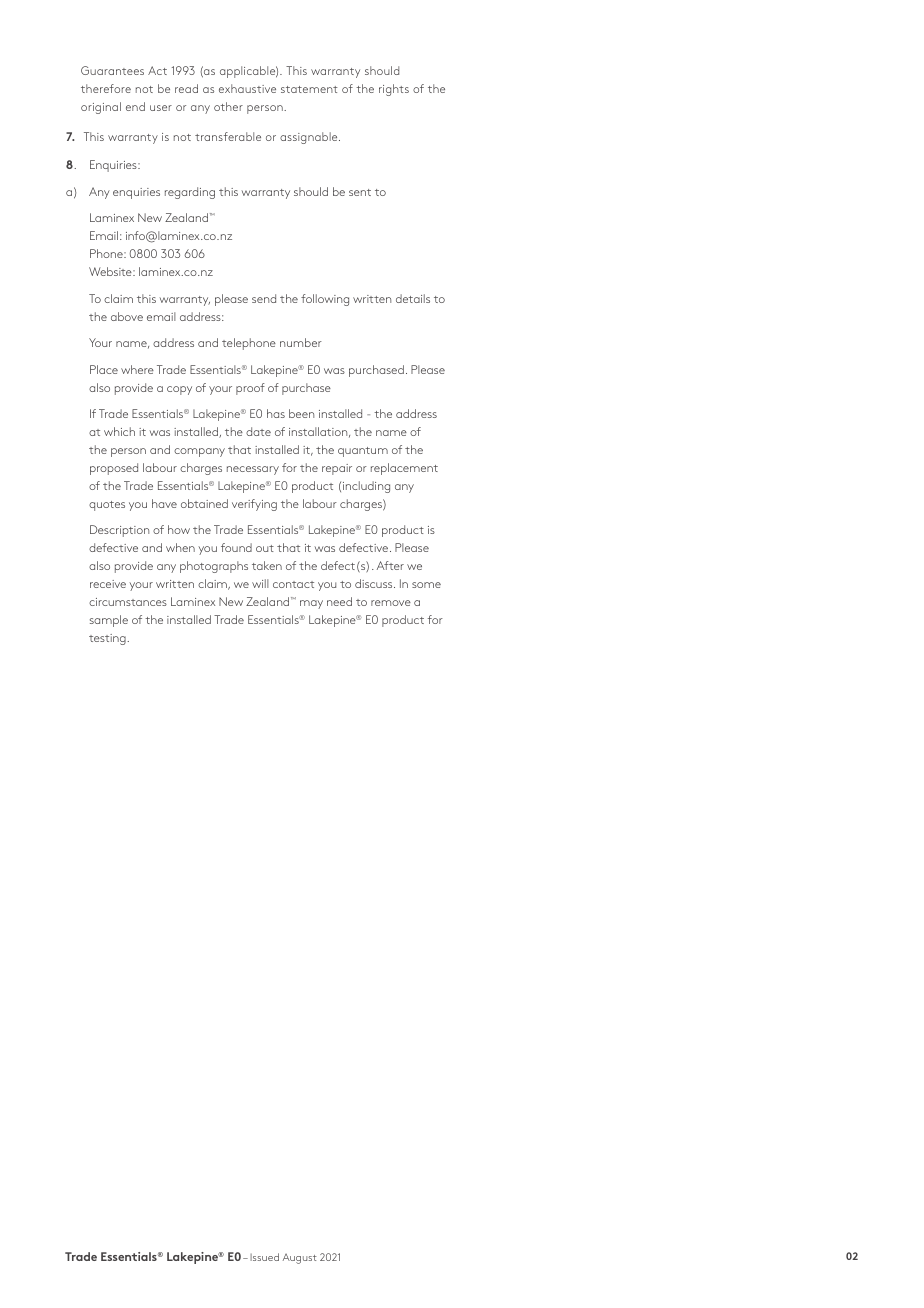 Image resolution: width=924 pixels, height=1308 pixels. I want to click on August, so click(300, 1259).
